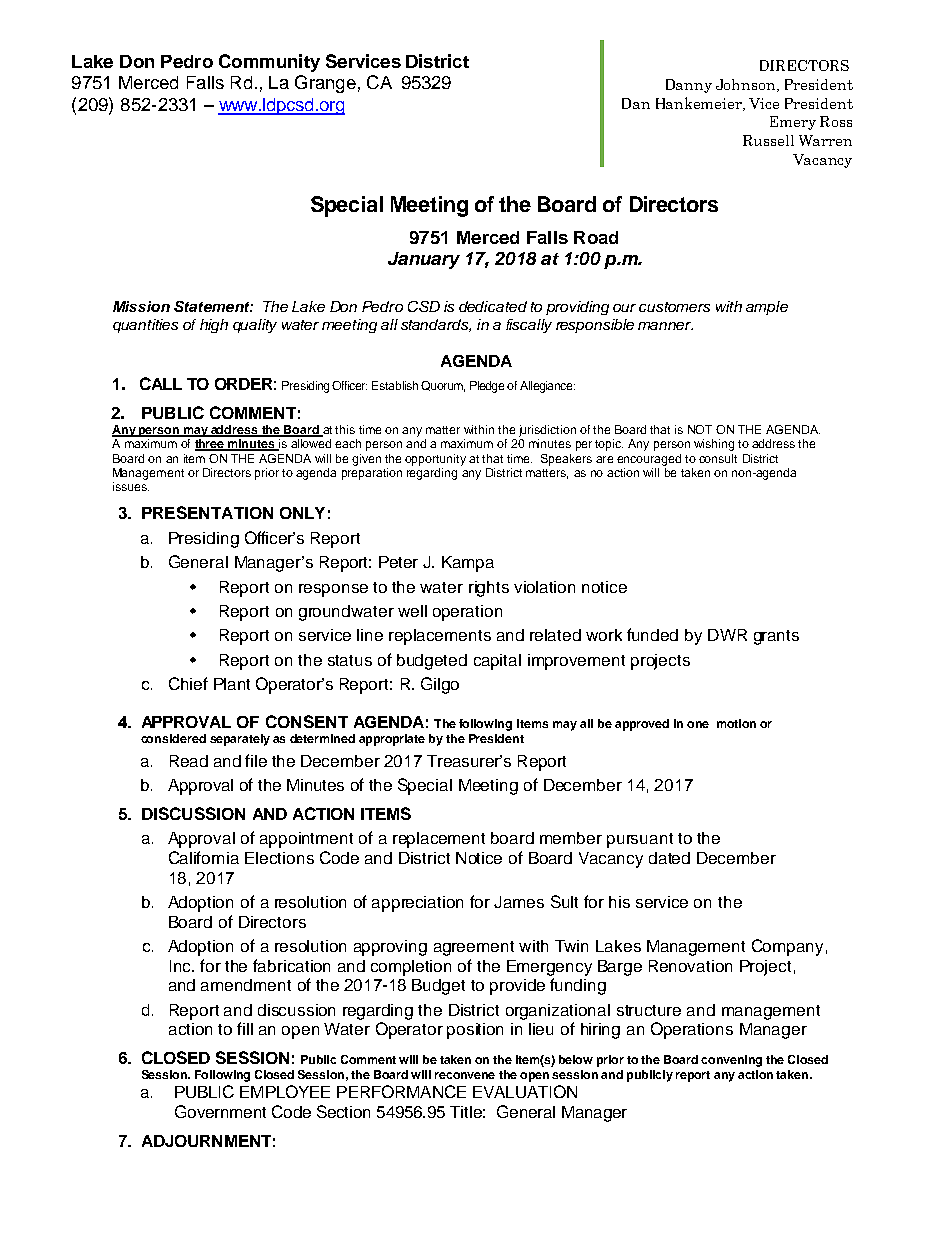 The width and height of the screenshot is (952, 1233). I want to click on Pledge, so click(487, 387).
